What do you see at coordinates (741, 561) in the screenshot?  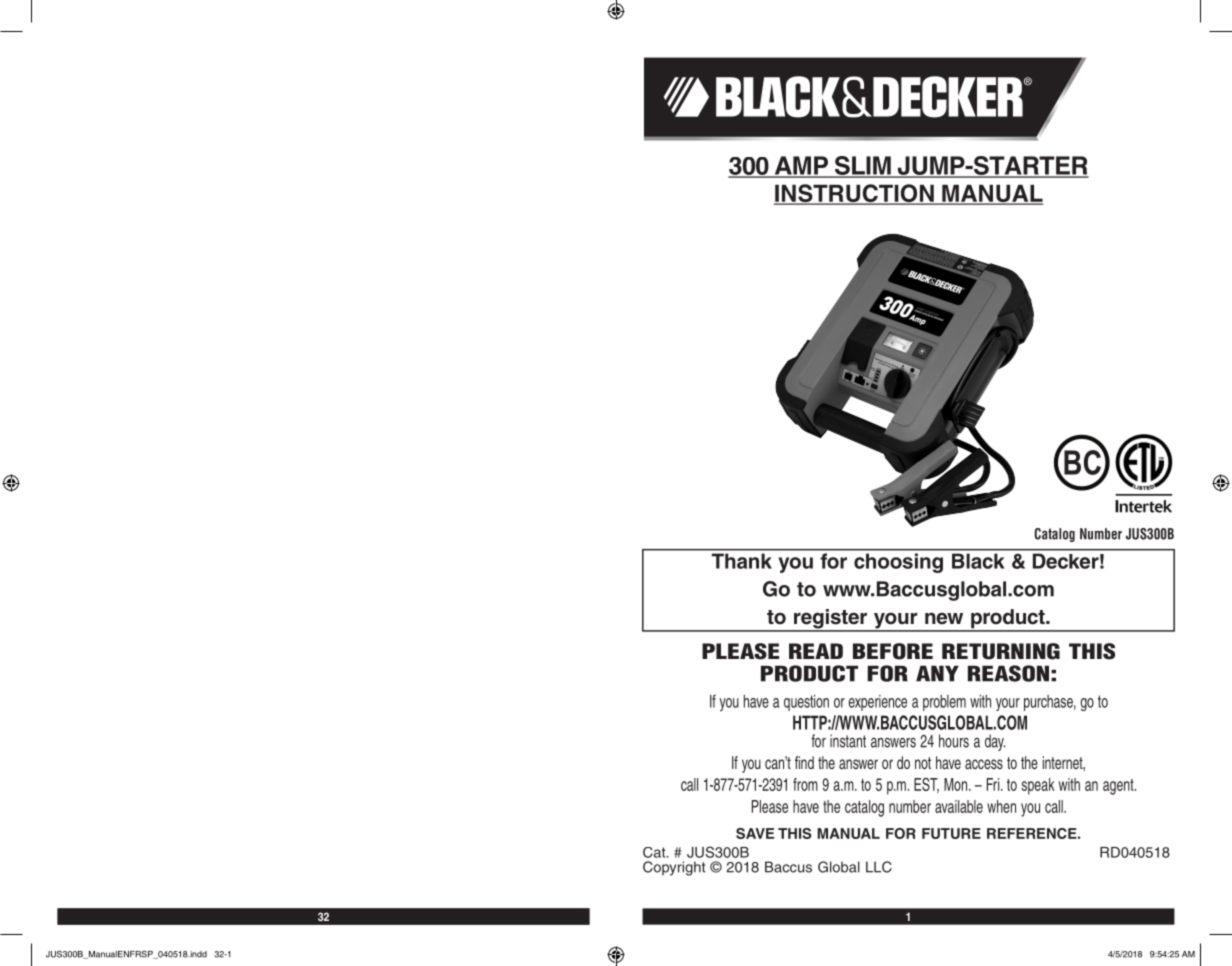 I see `Thank` at bounding box center [741, 561].
